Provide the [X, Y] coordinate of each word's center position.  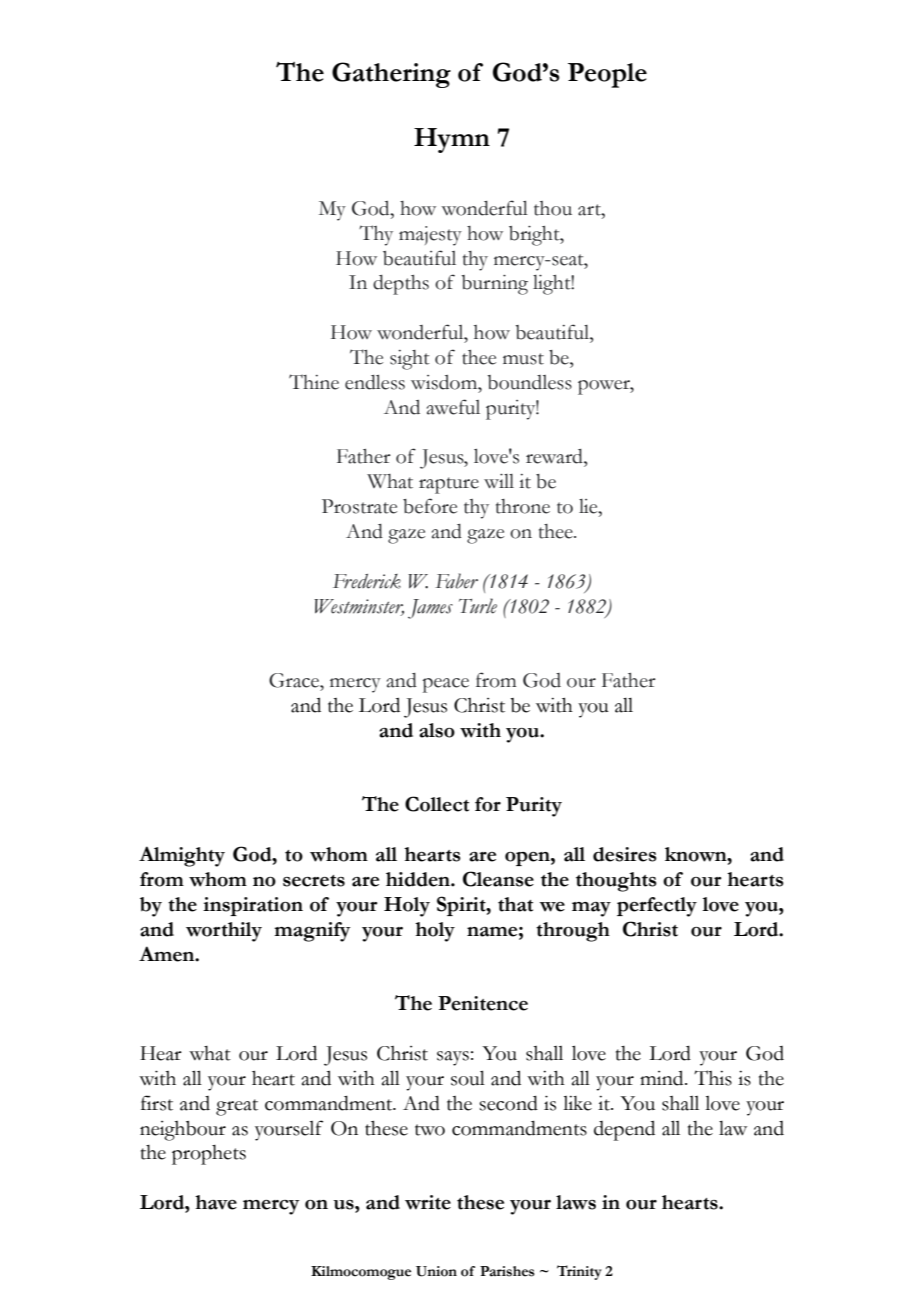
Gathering [391, 75]
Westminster [359, 607]
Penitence [483, 1003]
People [607, 75]
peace [445, 685]
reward [555, 456]
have [216, 1202]
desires [625, 854]
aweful [453, 407]
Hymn [452, 140]
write [428, 1202]
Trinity [579, 1272]
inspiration [253, 906]
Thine [314, 382]
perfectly [657, 907]
